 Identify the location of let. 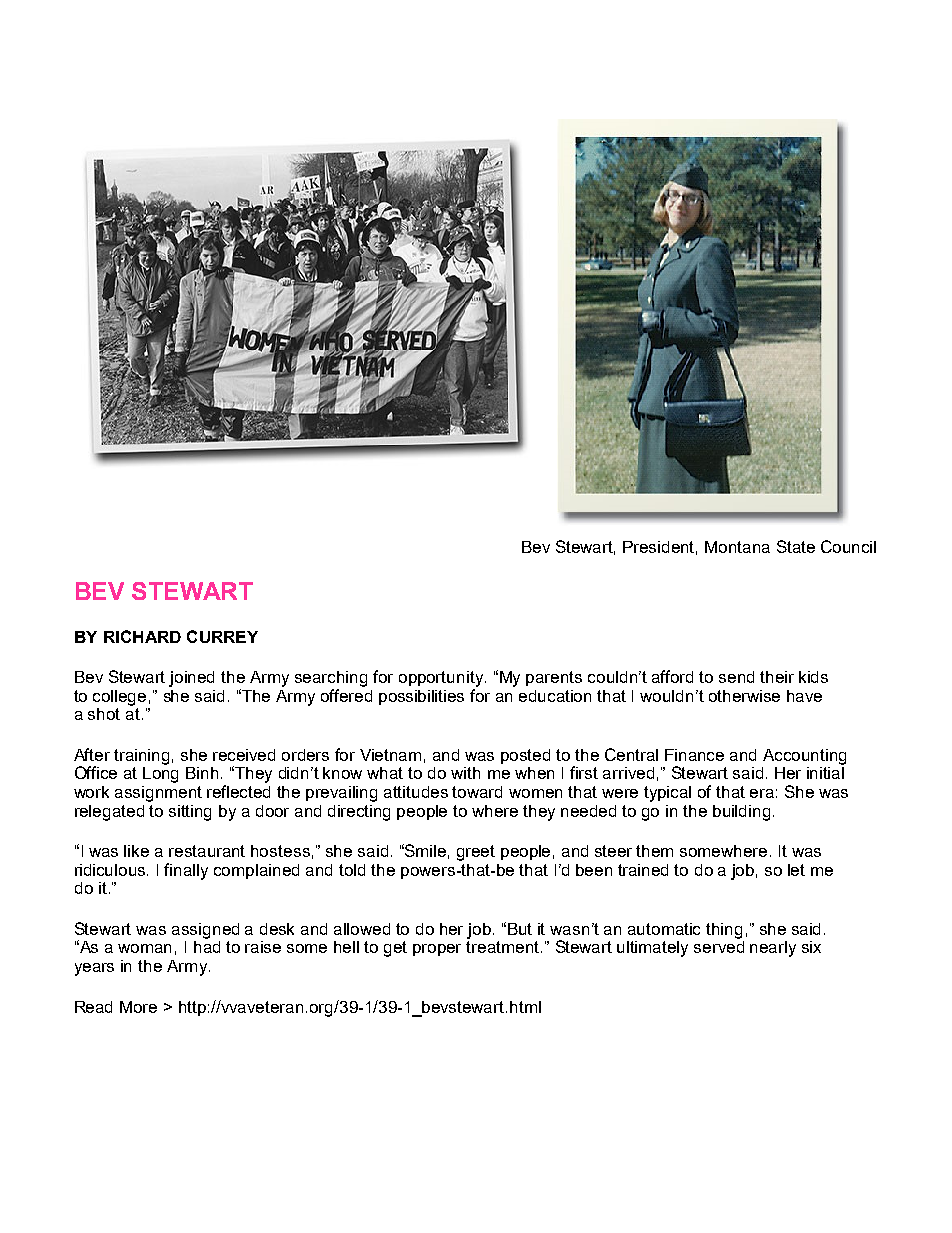
(796, 870).
